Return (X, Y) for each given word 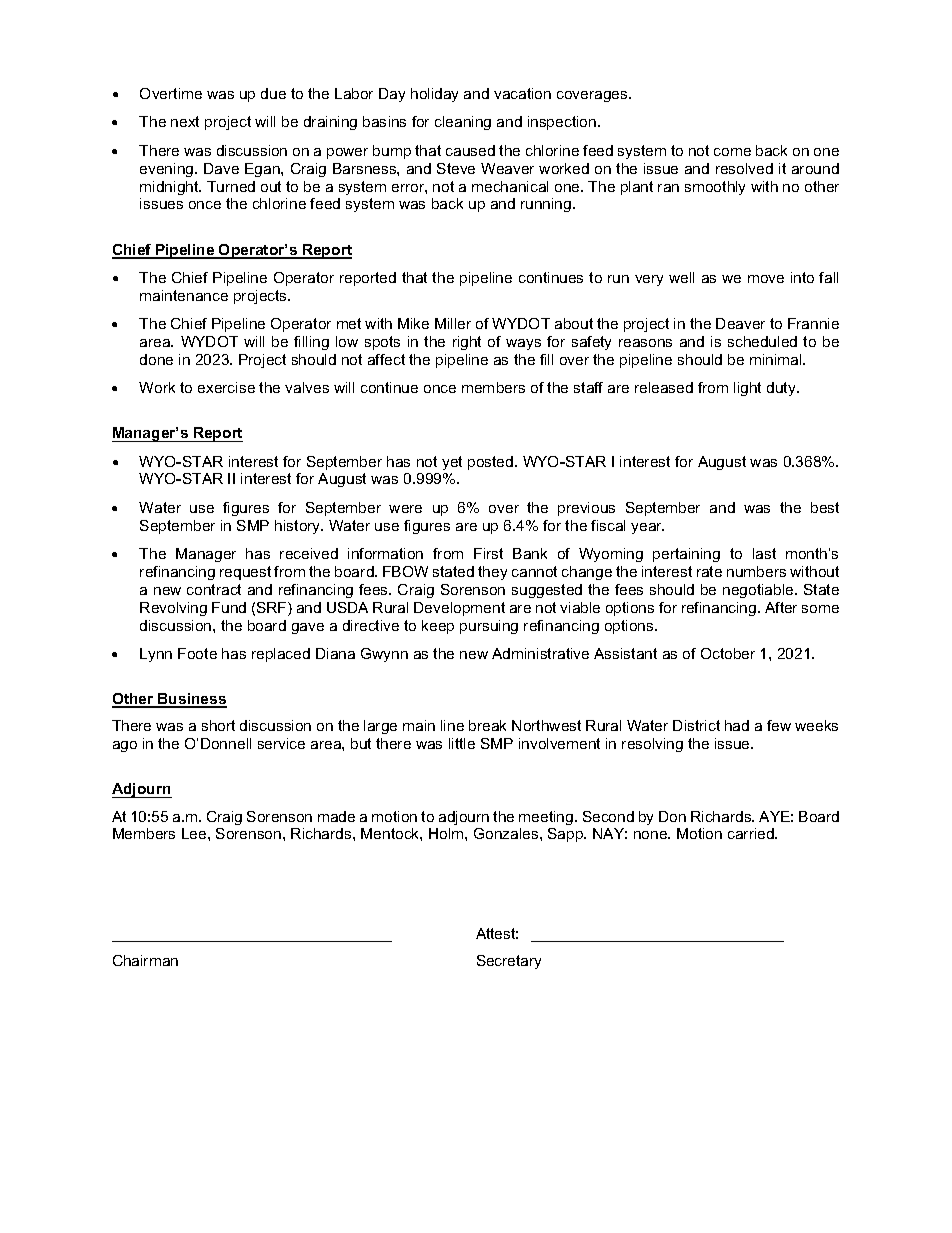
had (737, 725)
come (732, 152)
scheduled (762, 341)
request (245, 573)
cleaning (463, 123)
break (487, 725)
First (488, 553)
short (218, 725)
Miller (453, 323)
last (764, 553)
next (185, 121)
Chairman (145, 960)
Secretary (509, 962)
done (156, 359)
